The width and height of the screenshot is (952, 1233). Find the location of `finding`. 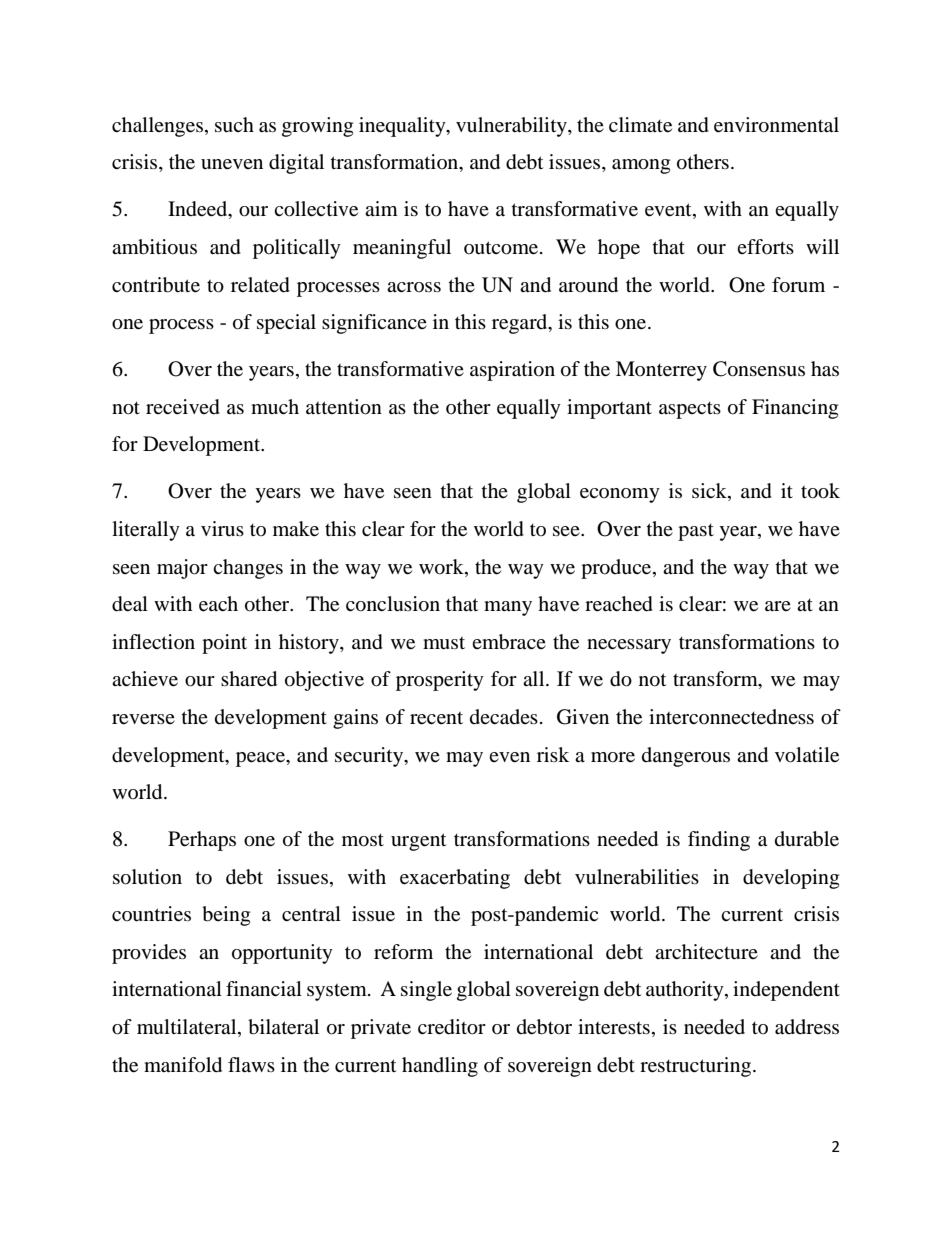

finding is located at coordinates (719, 841).
